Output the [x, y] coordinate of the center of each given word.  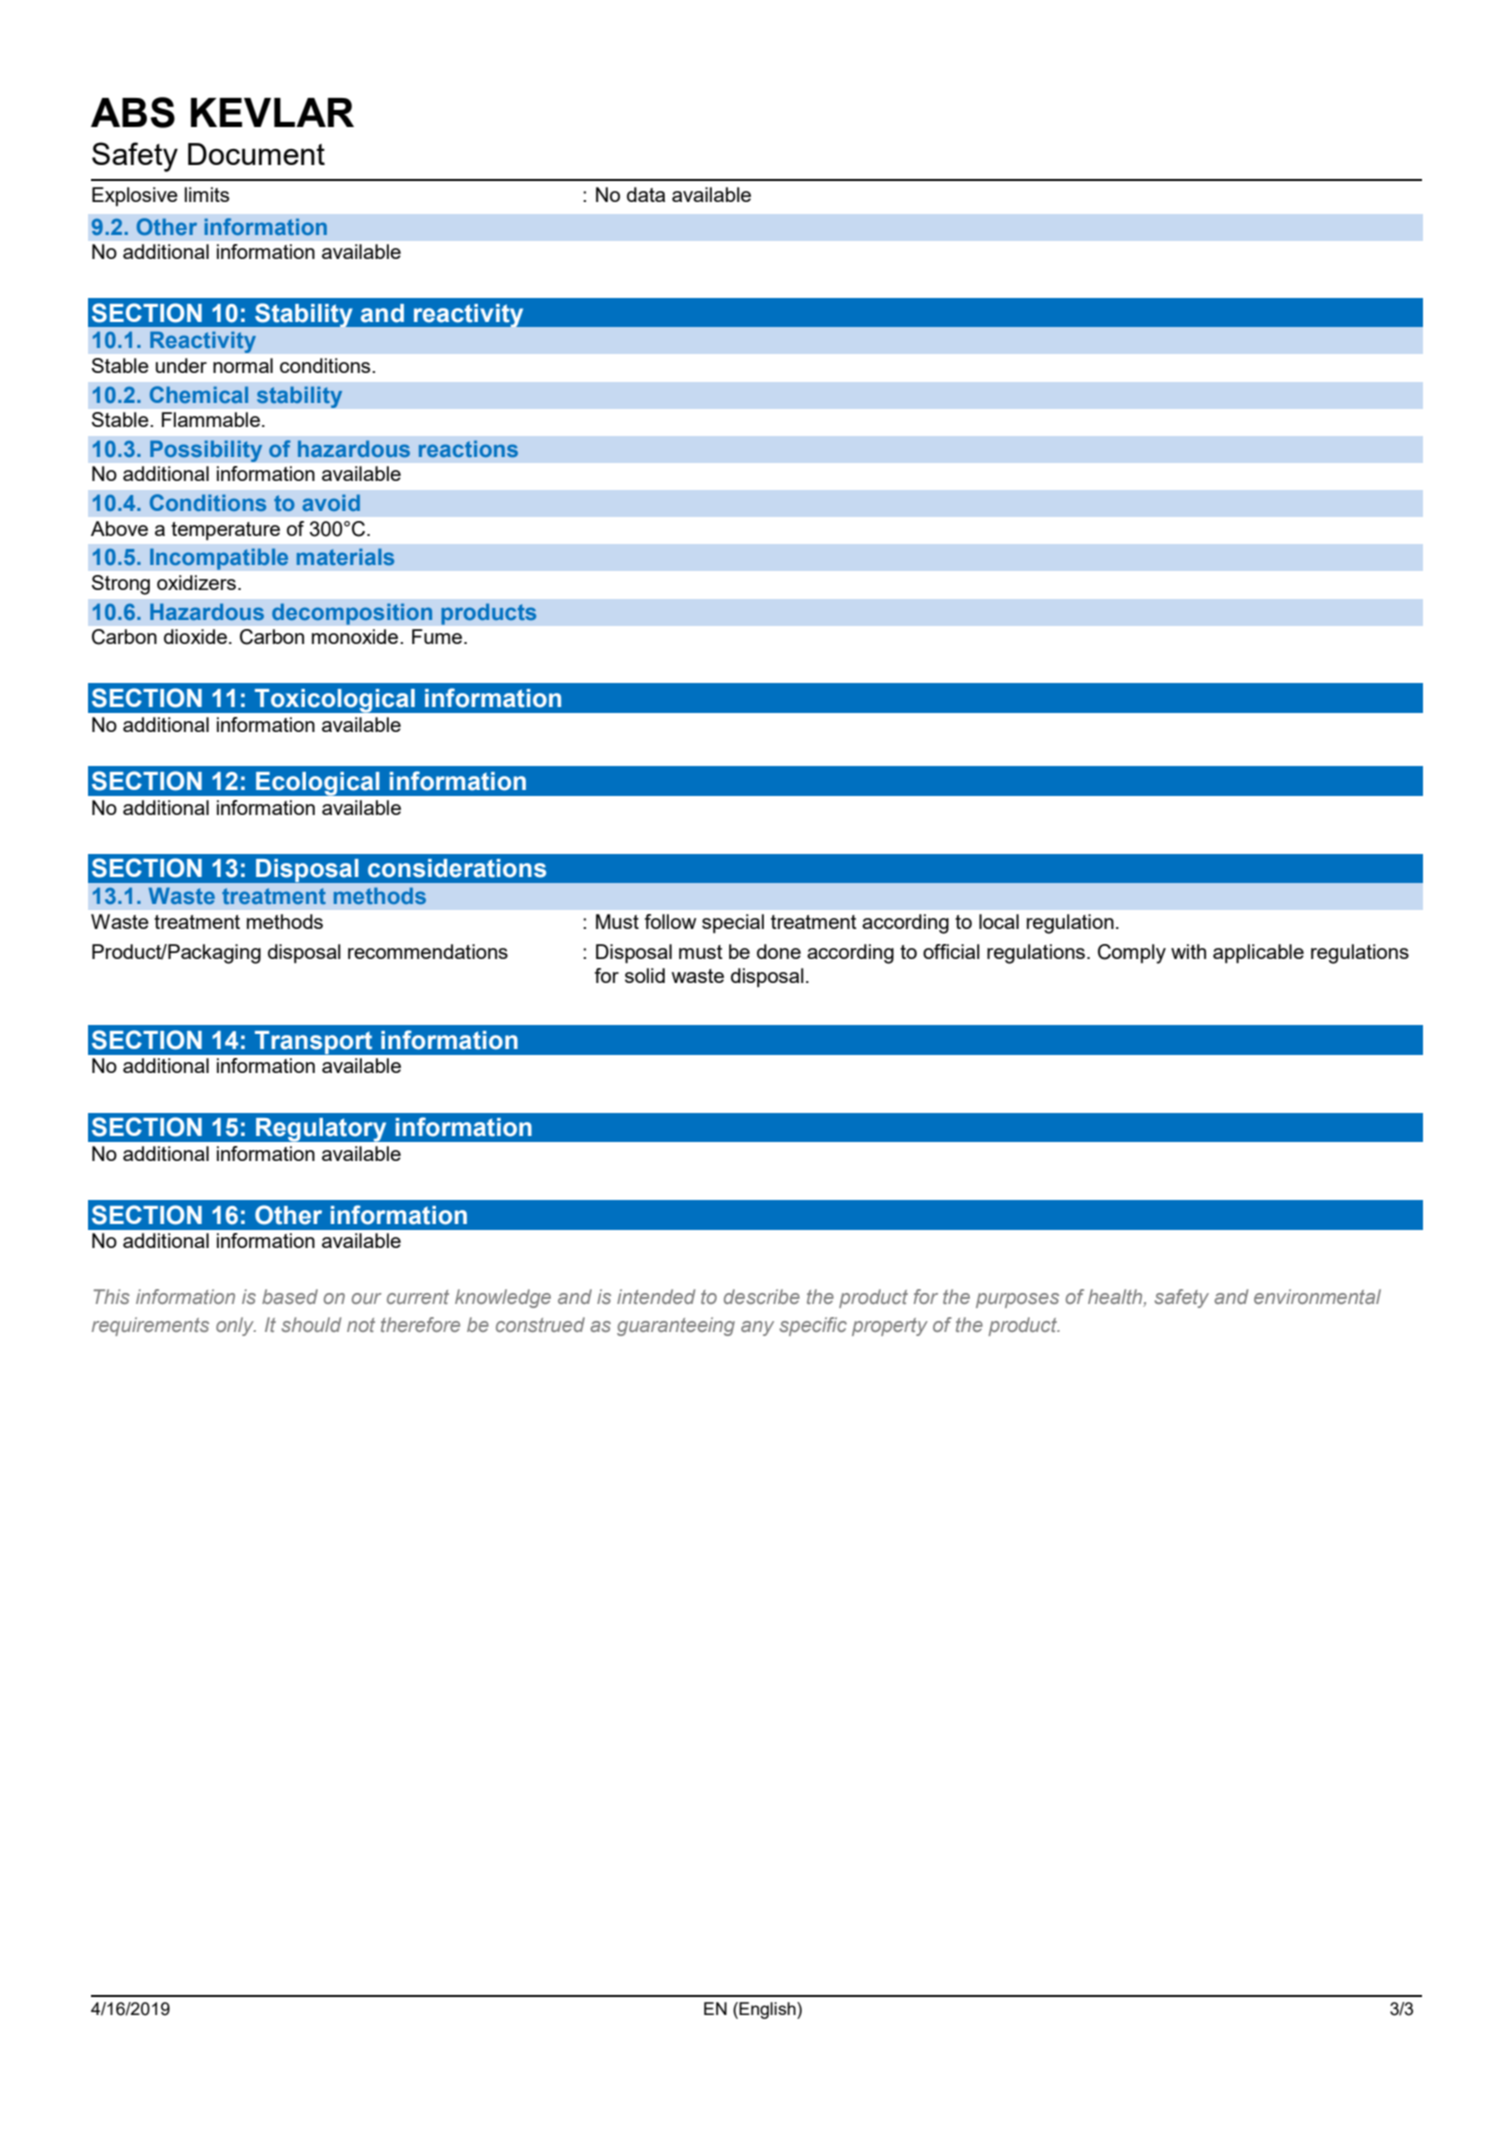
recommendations [428, 951]
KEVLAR [272, 112]
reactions [468, 448]
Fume [437, 636]
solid [645, 975]
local [999, 921]
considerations [457, 868]
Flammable [211, 419]
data [646, 194]
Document [256, 154]
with [1188, 951]
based [290, 1296]
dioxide [195, 636]
